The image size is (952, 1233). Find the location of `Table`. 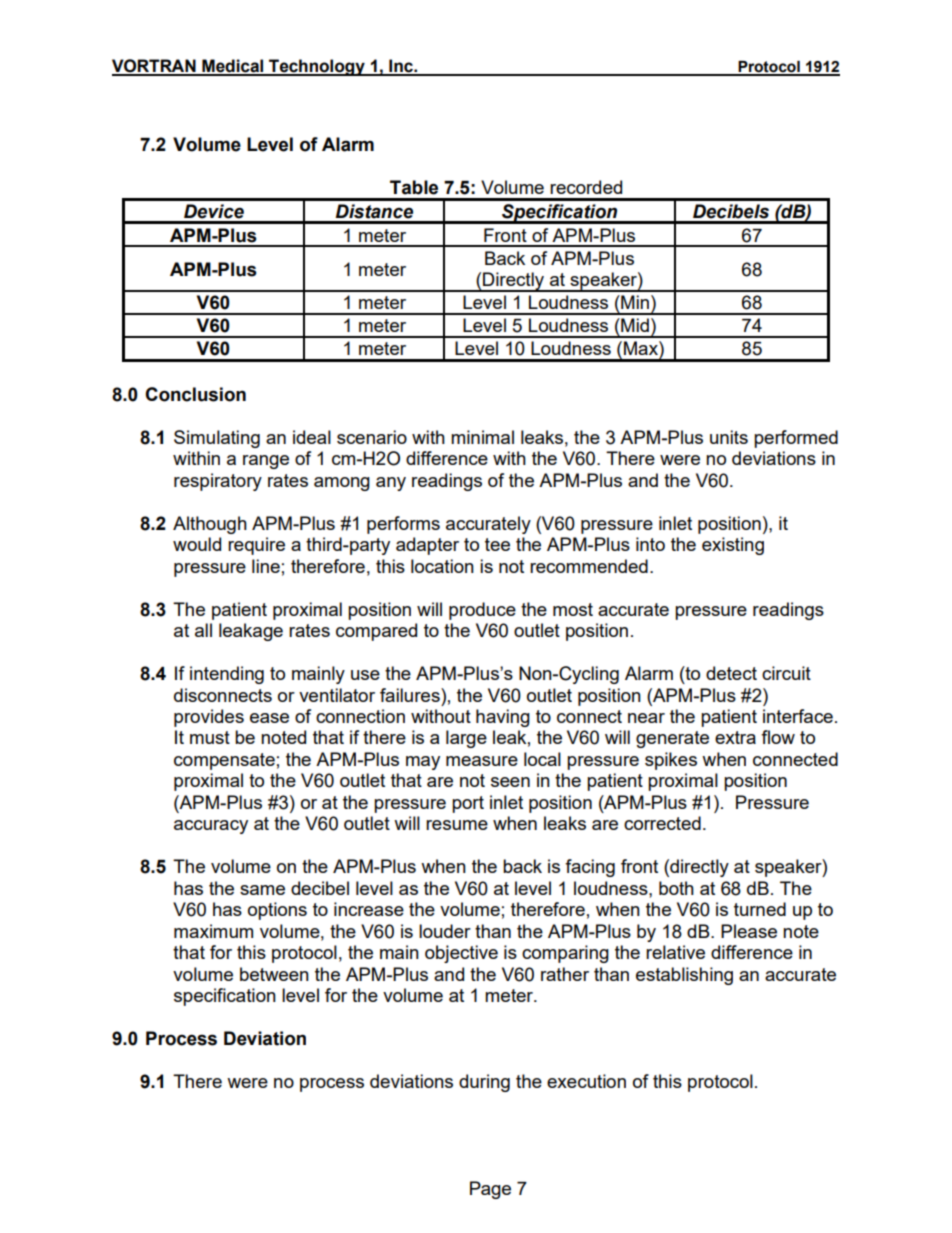

Table is located at coordinates (414, 187).
